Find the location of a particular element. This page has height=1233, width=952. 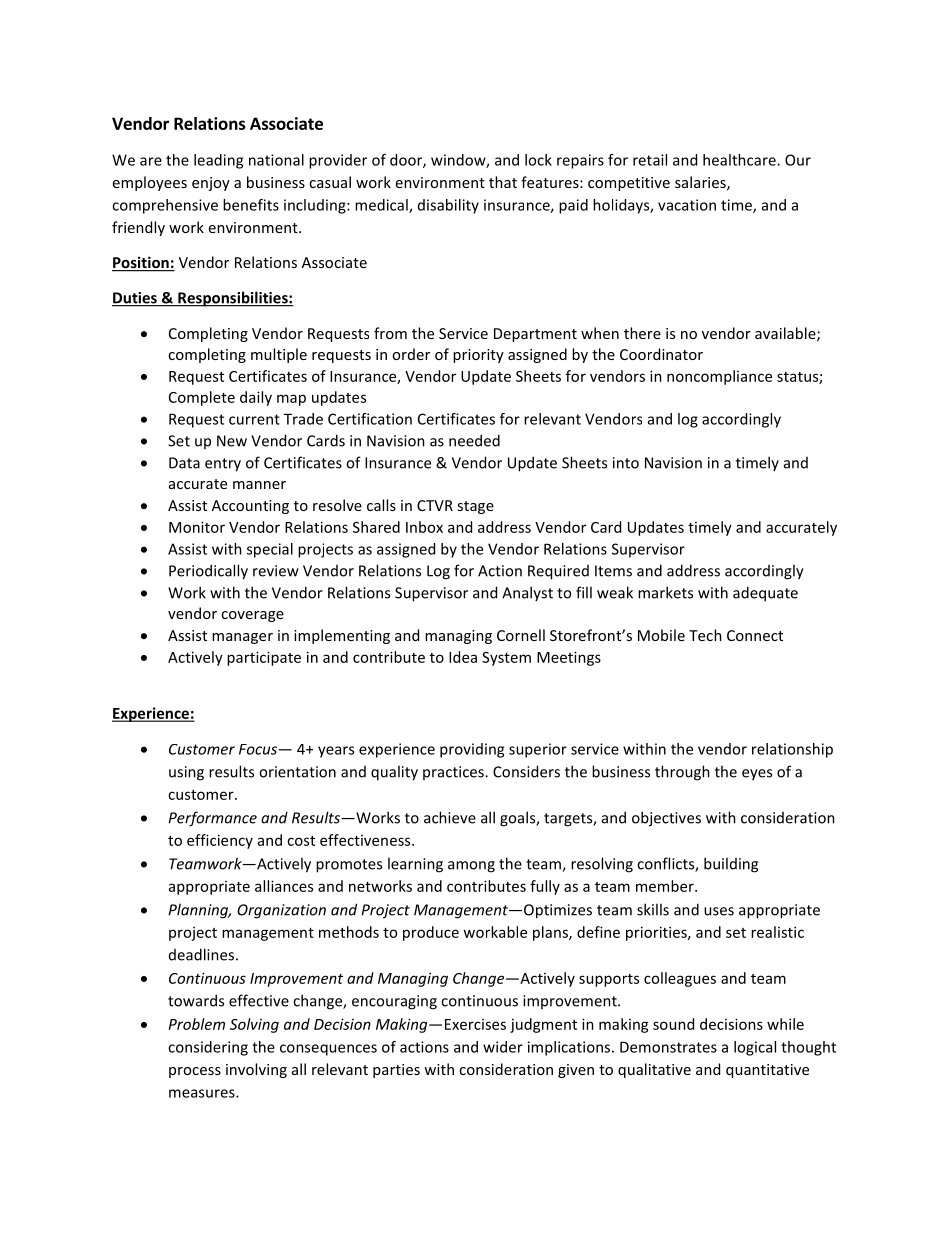

building is located at coordinates (731, 865).
